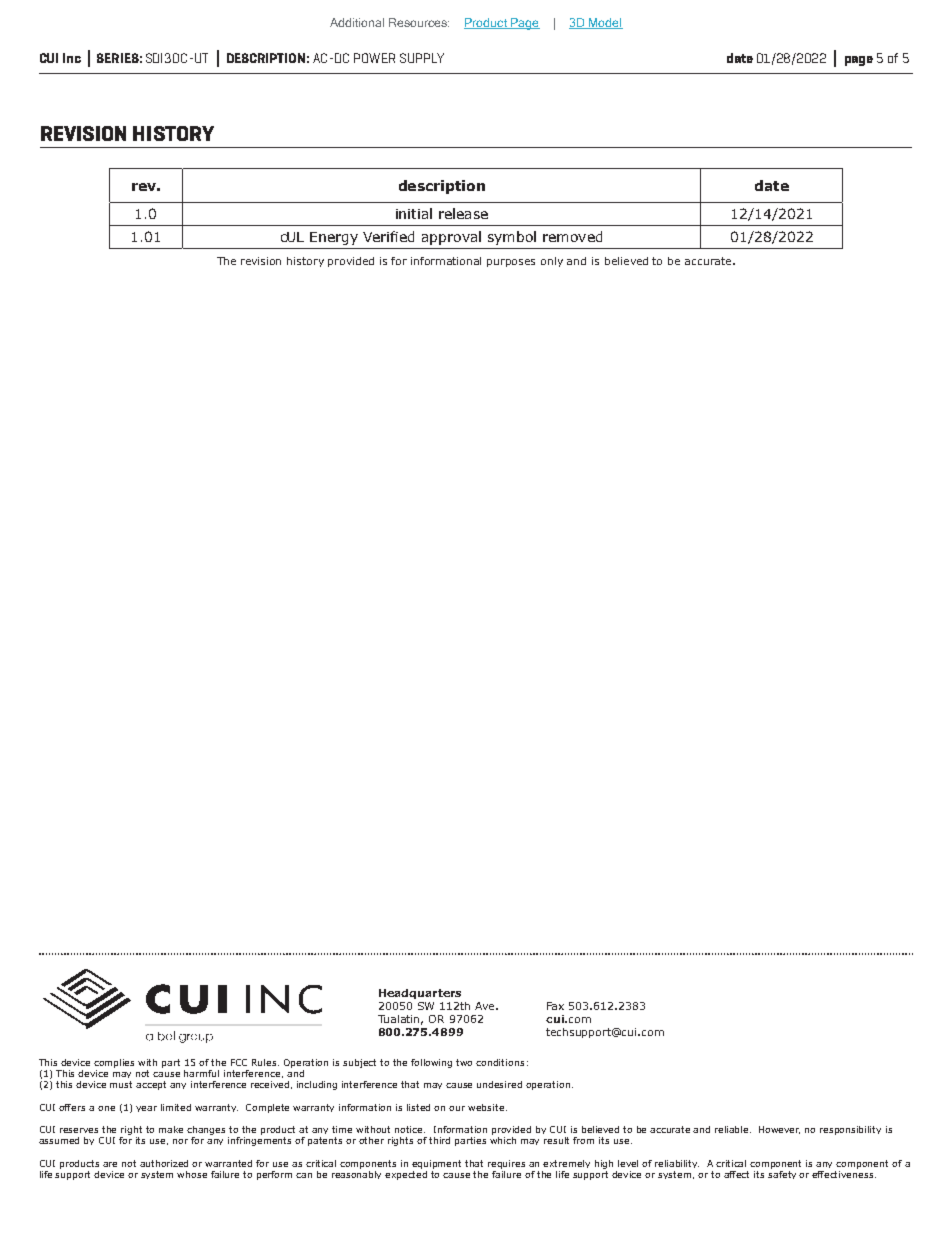  I want to click on two, so click(464, 1062).
